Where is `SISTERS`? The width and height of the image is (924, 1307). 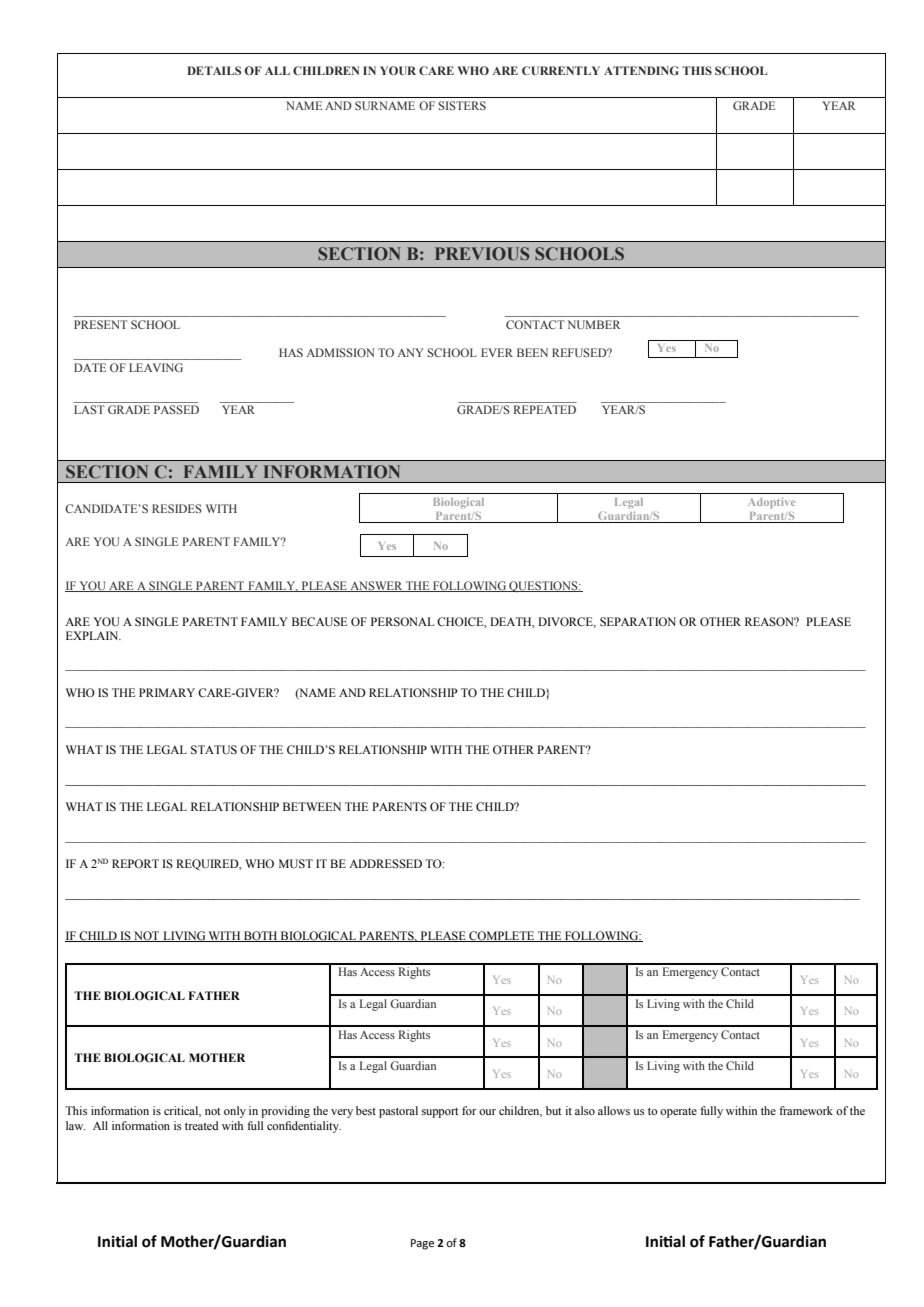 SISTERS is located at coordinates (462, 105).
